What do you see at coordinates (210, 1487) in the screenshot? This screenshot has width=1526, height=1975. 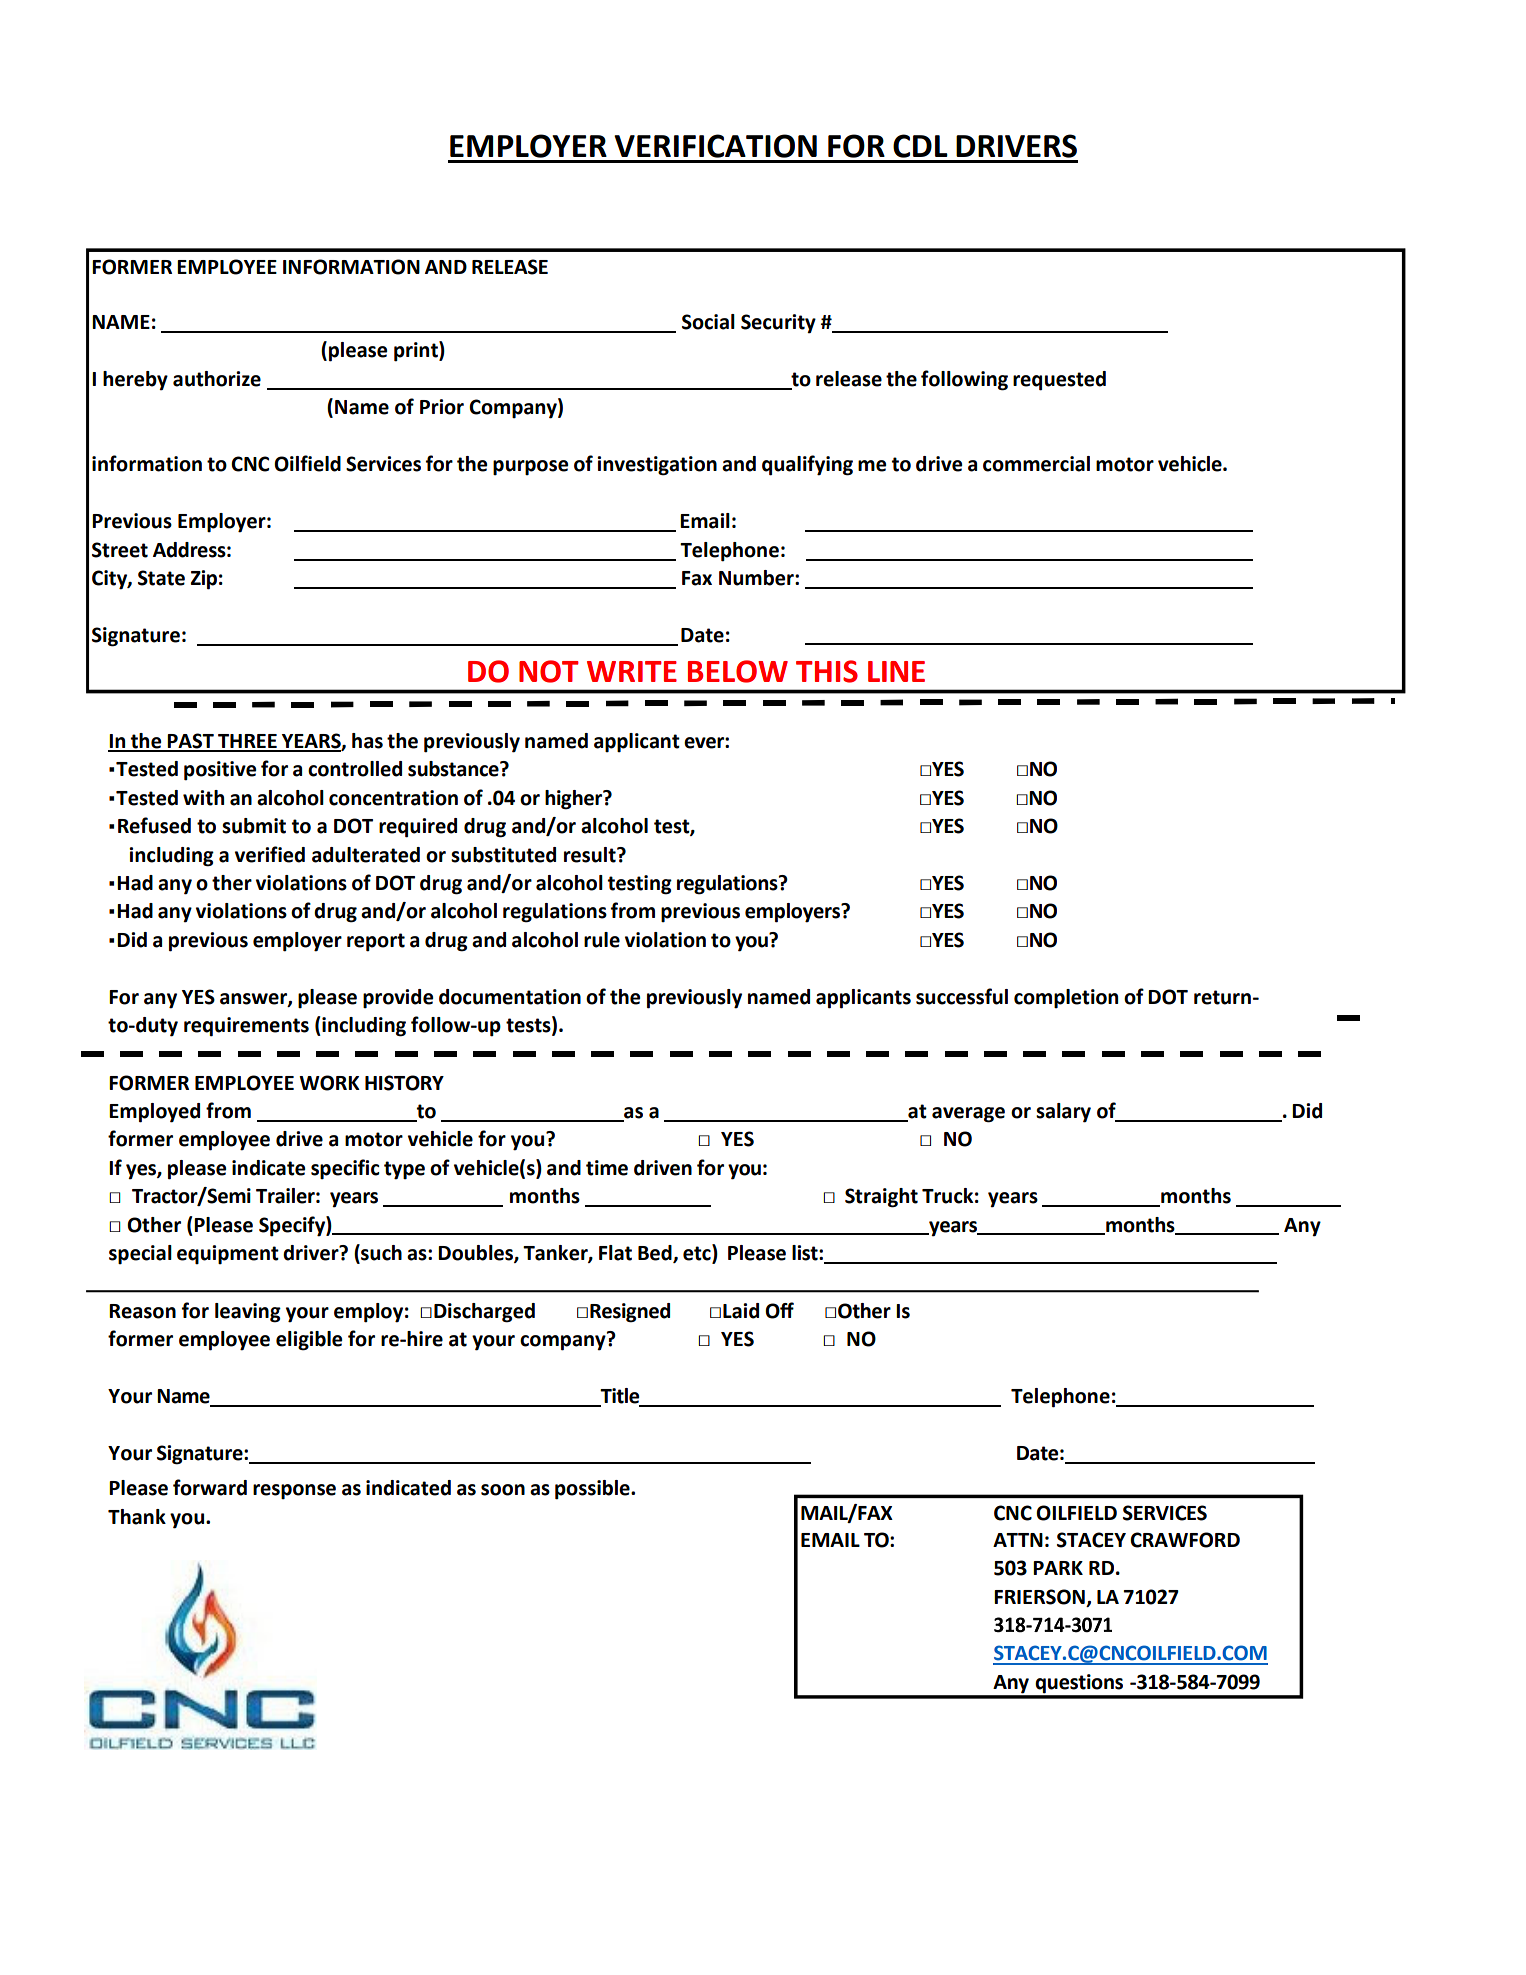 I see `forward` at bounding box center [210, 1487].
